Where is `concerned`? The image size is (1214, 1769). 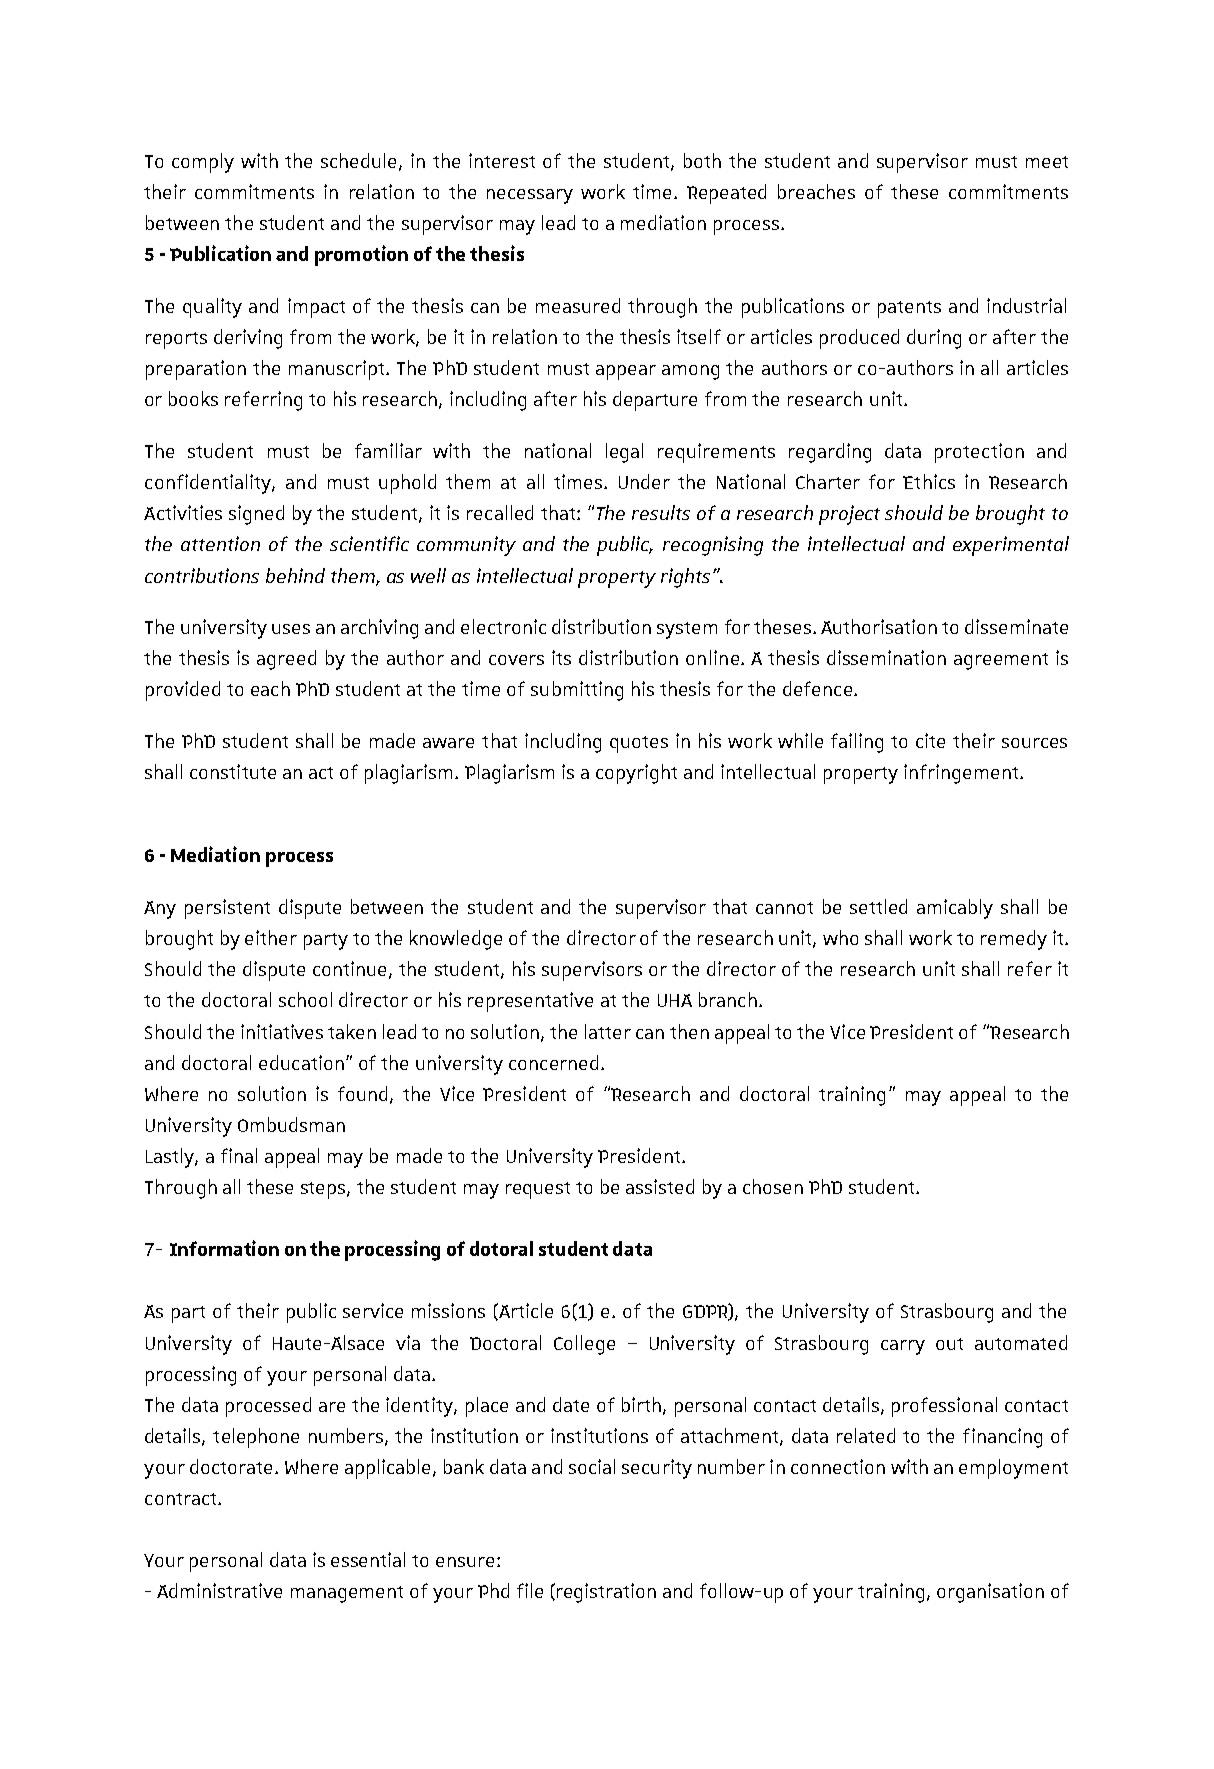 concerned is located at coordinates (553, 1062).
